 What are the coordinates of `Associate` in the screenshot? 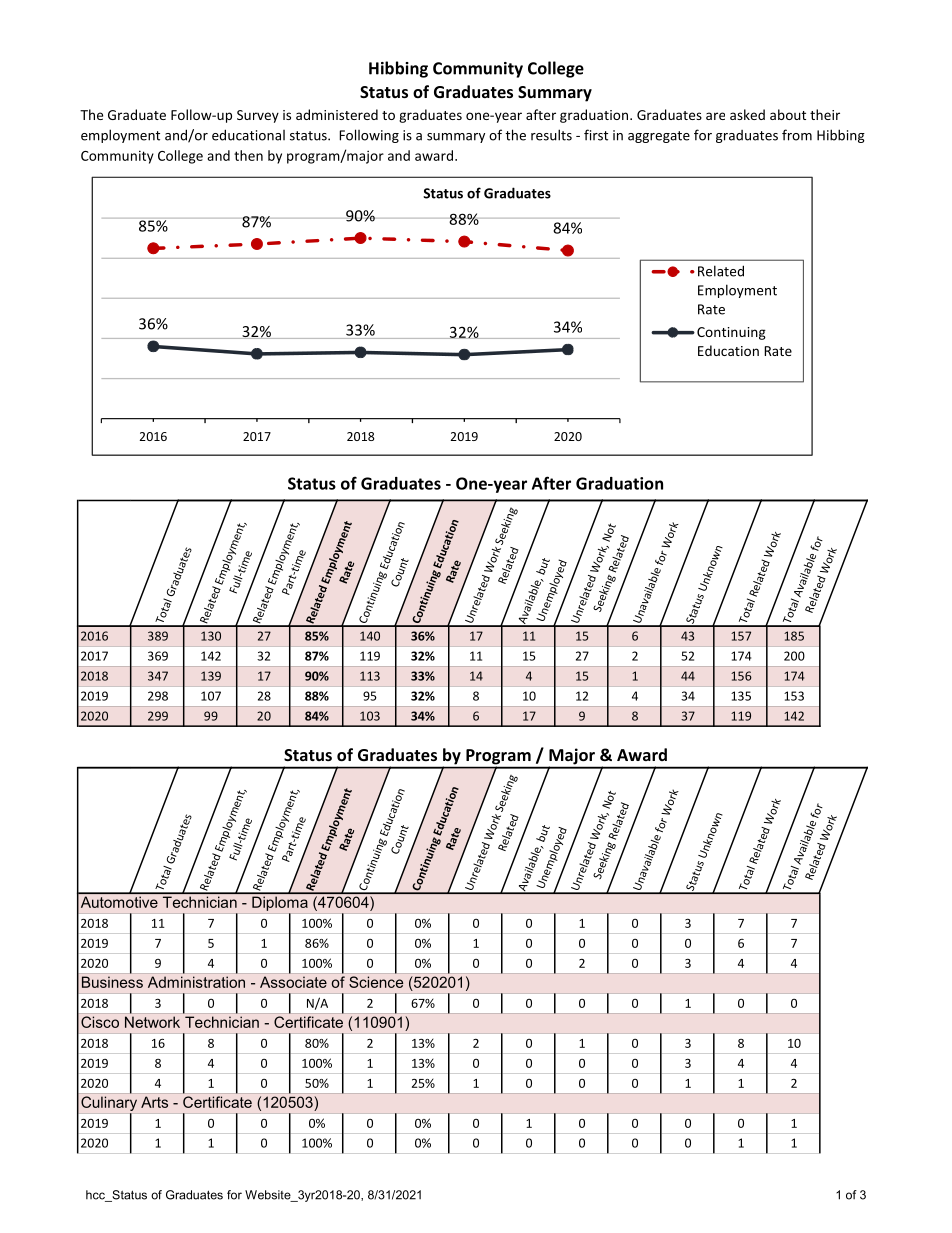 It's located at (293, 982).
